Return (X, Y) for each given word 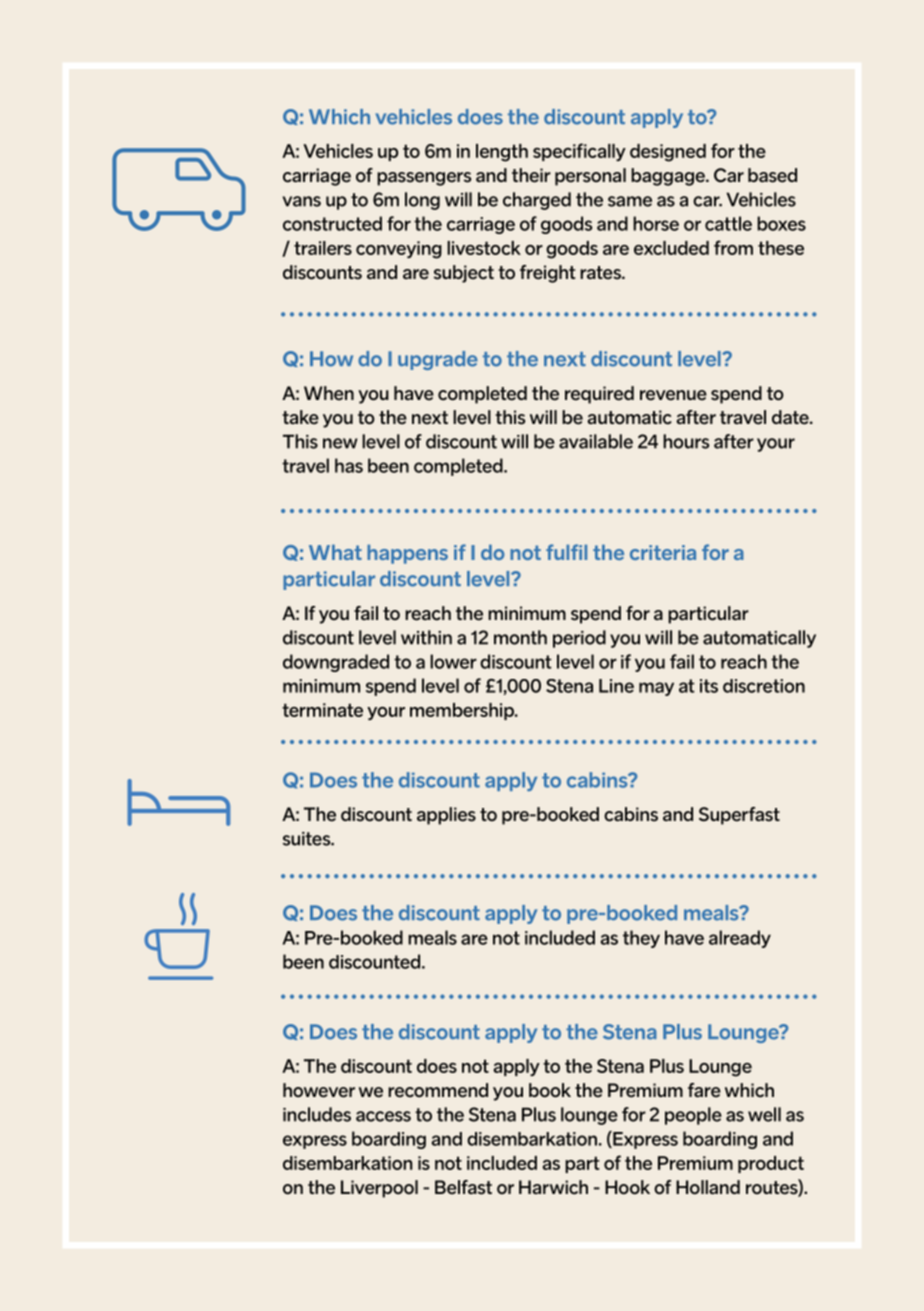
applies (446, 816)
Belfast (463, 1187)
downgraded (336, 663)
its (709, 686)
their (531, 175)
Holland (708, 1187)
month (520, 637)
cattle (728, 223)
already (740, 939)
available (596, 441)
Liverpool (379, 1189)
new (340, 443)
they (641, 939)
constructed (332, 223)
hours (686, 441)
